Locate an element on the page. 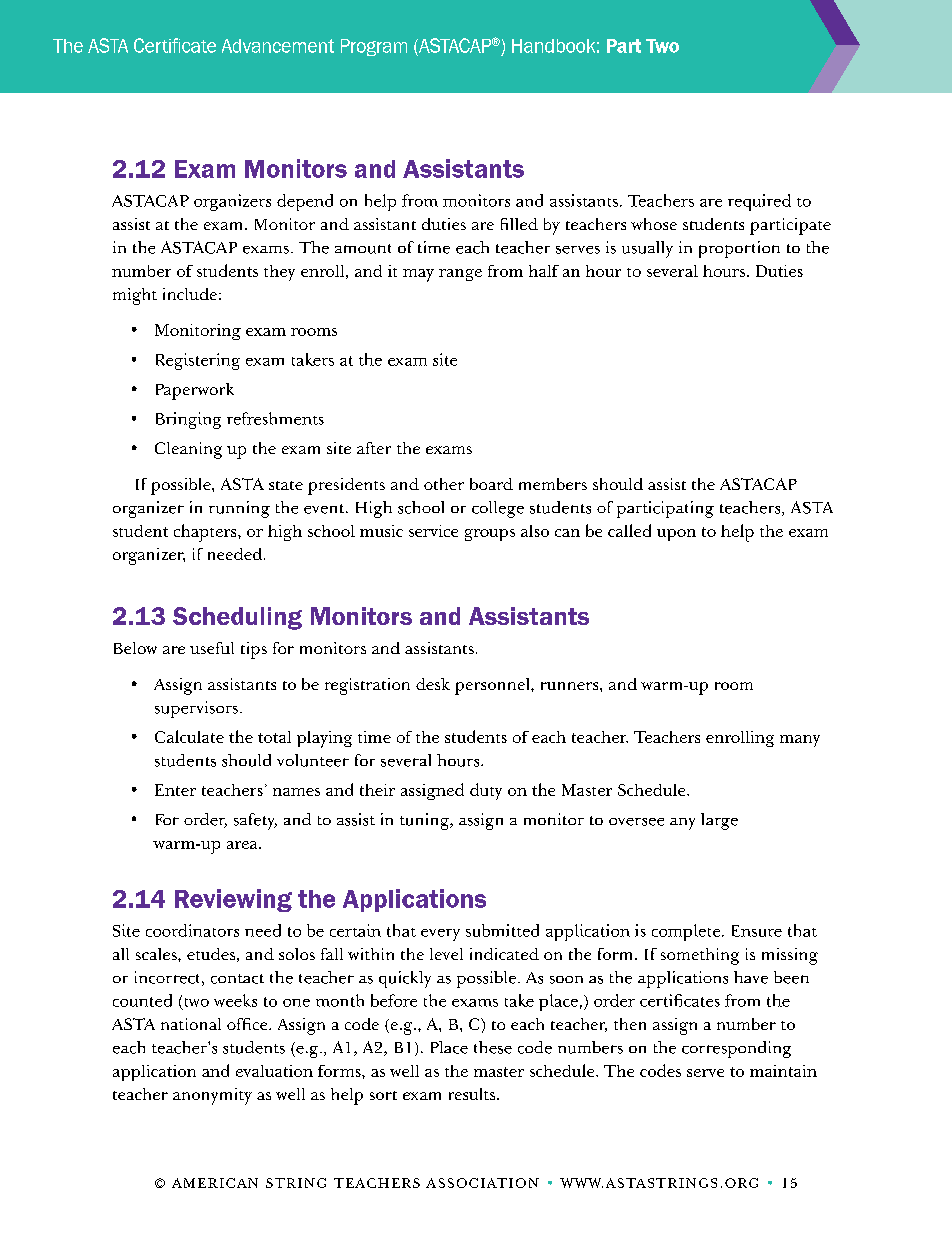 This image has width=952, height=1233. Program is located at coordinates (374, 47).
